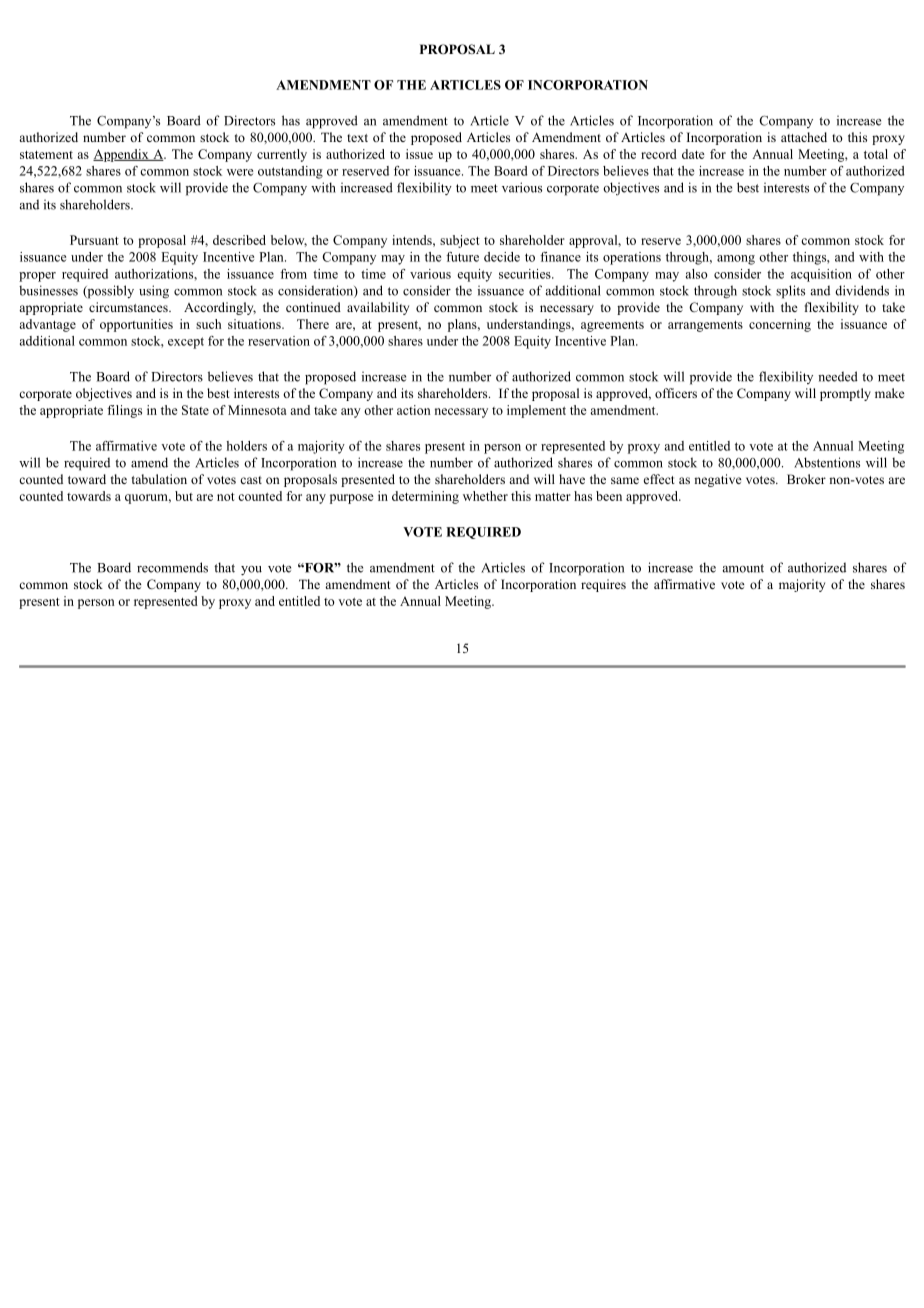 This document has height=1308, width=924. What do you see at coordinates (172, 567) in the document?
I see `recommends` at bounding box center [172, 567].
